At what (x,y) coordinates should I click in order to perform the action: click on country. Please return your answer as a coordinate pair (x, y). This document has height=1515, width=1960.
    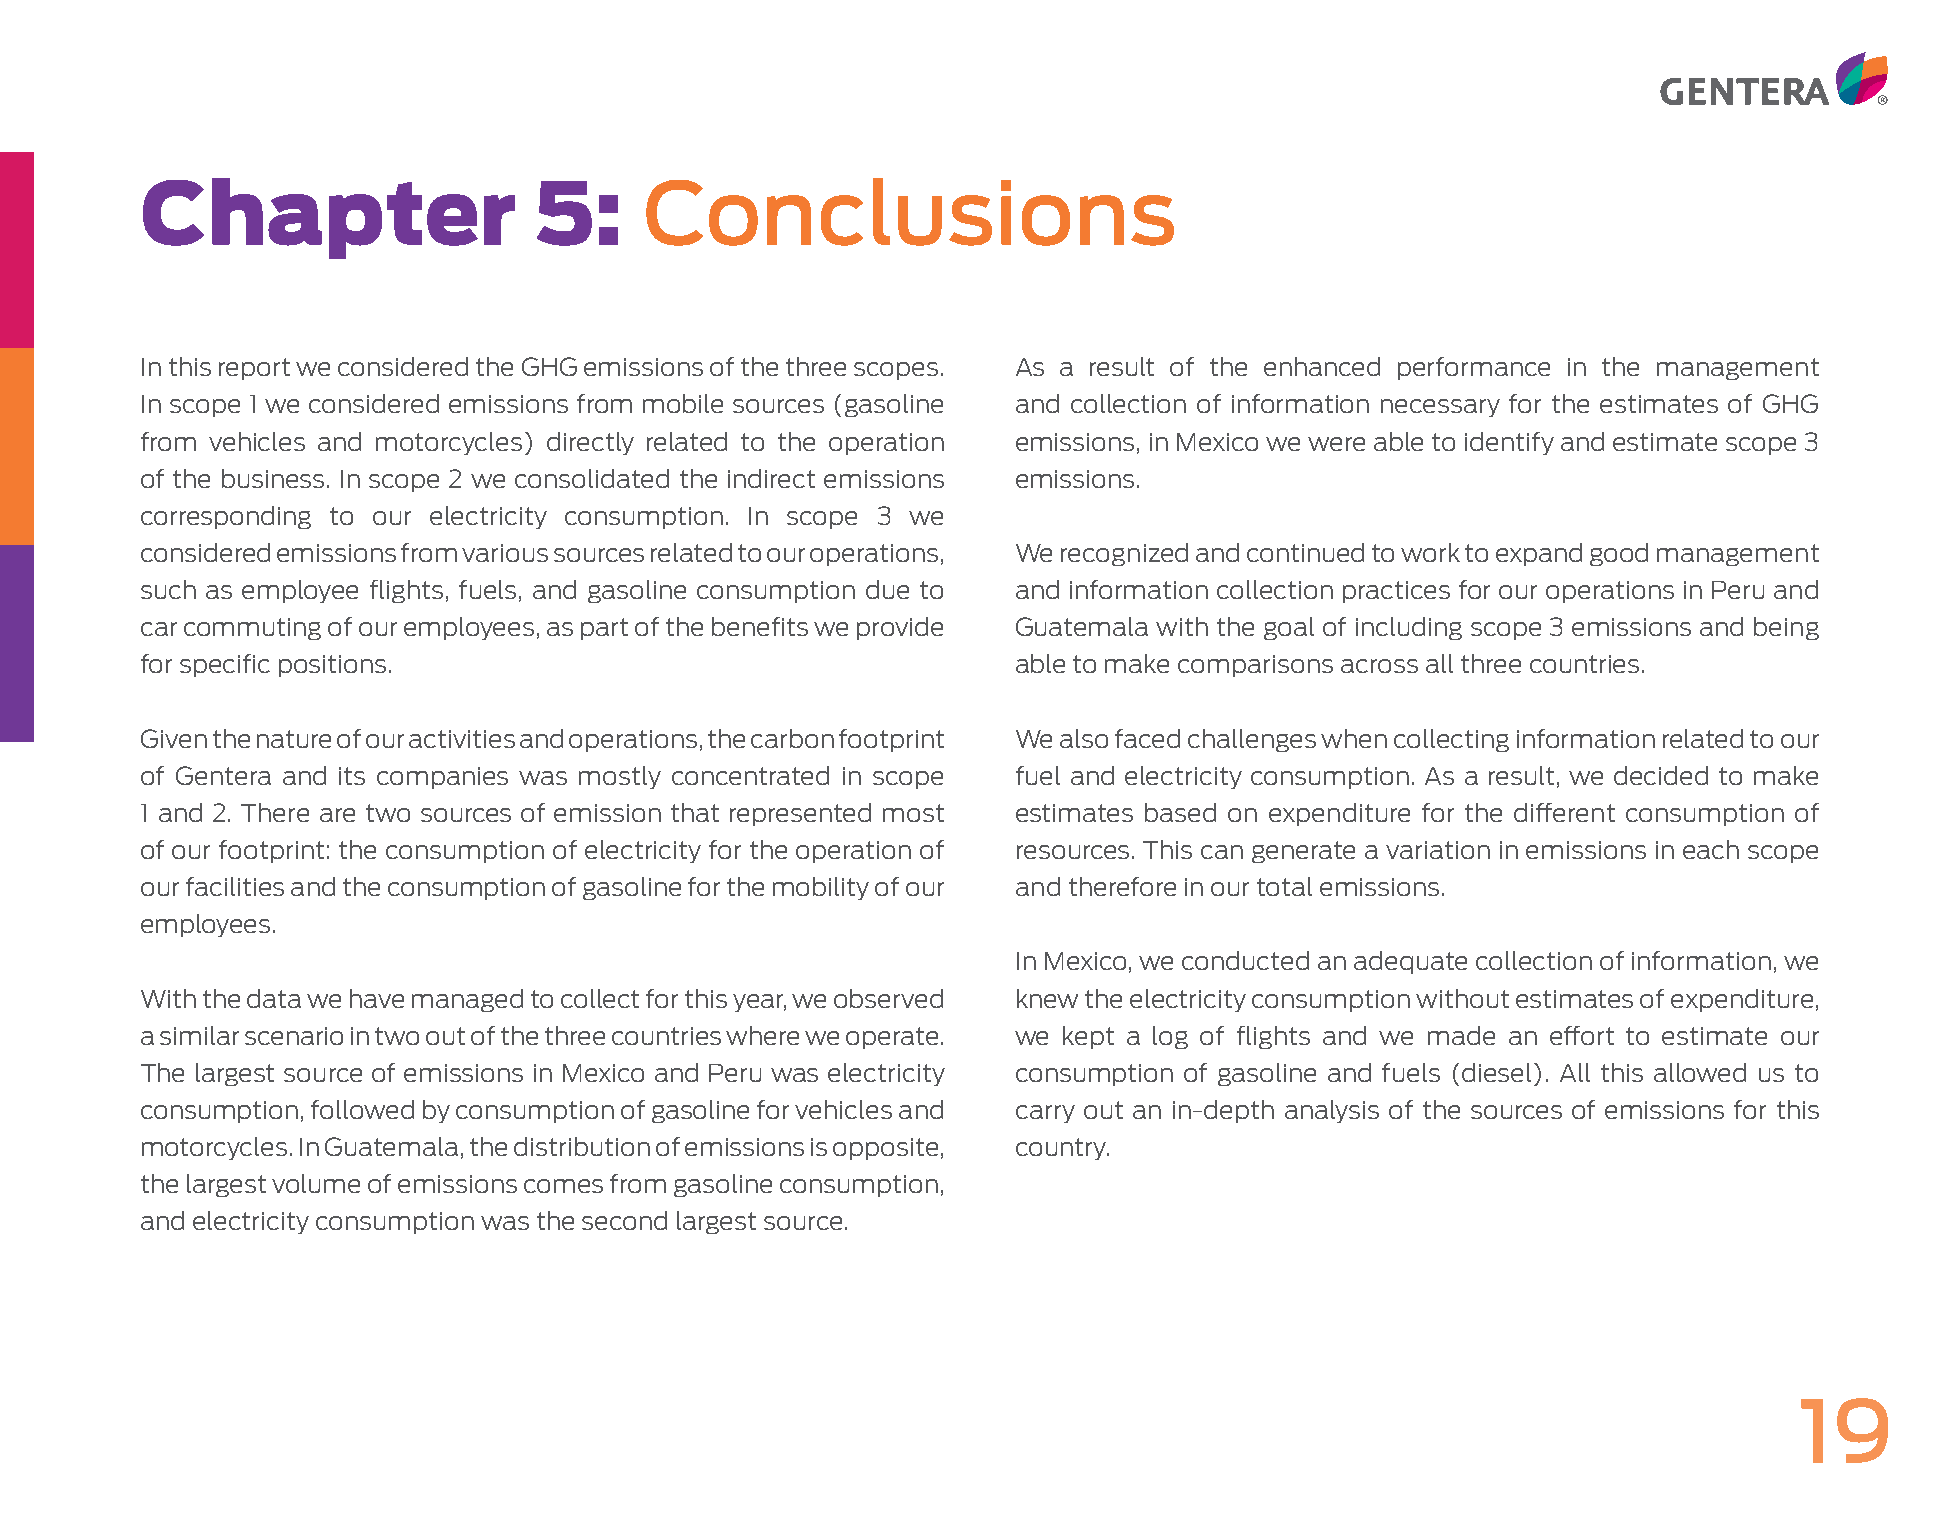
    Looking at the image, I should click on (1062, 1149).
